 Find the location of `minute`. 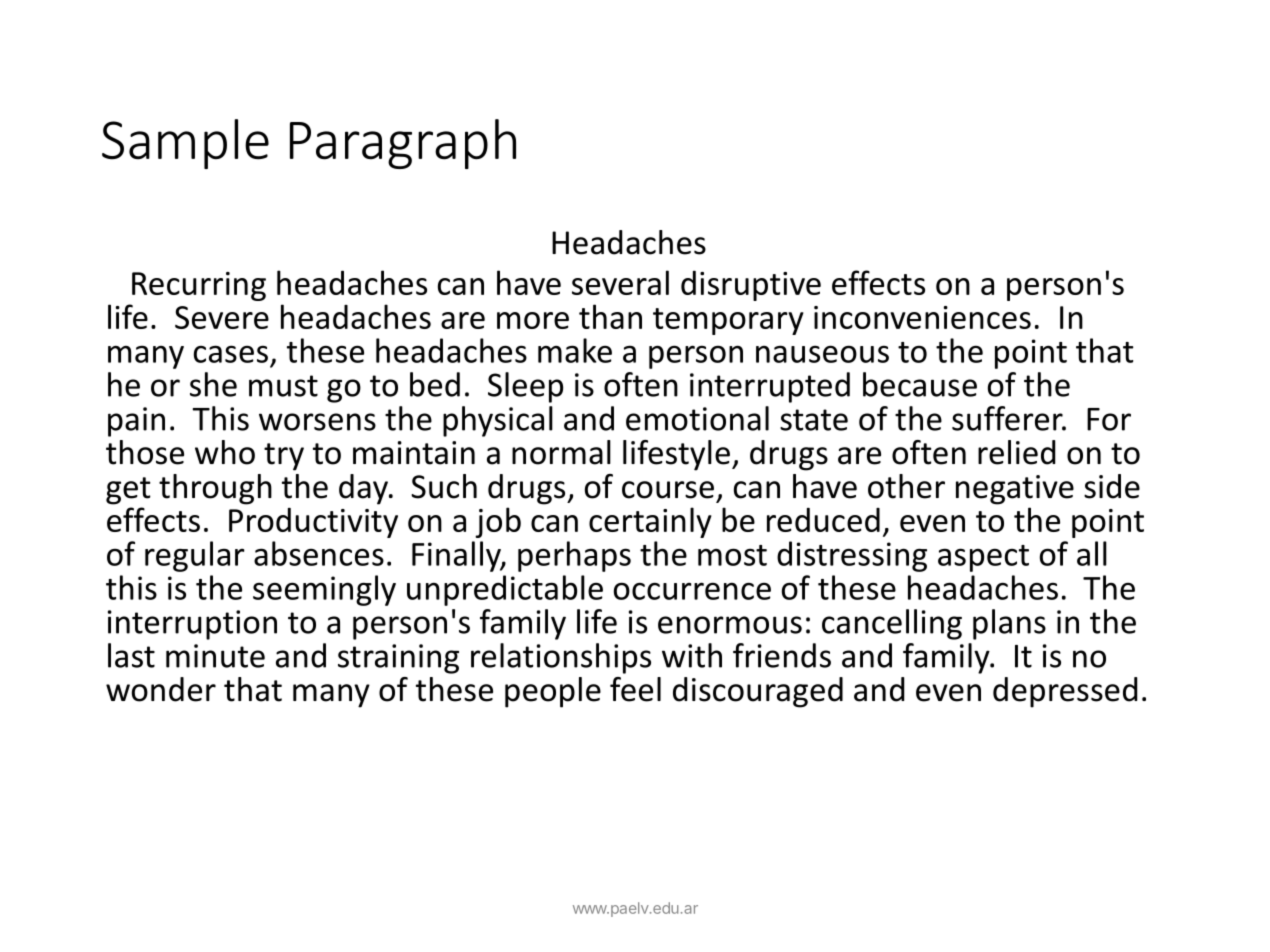

minute is located at coordinates (215, 656).
